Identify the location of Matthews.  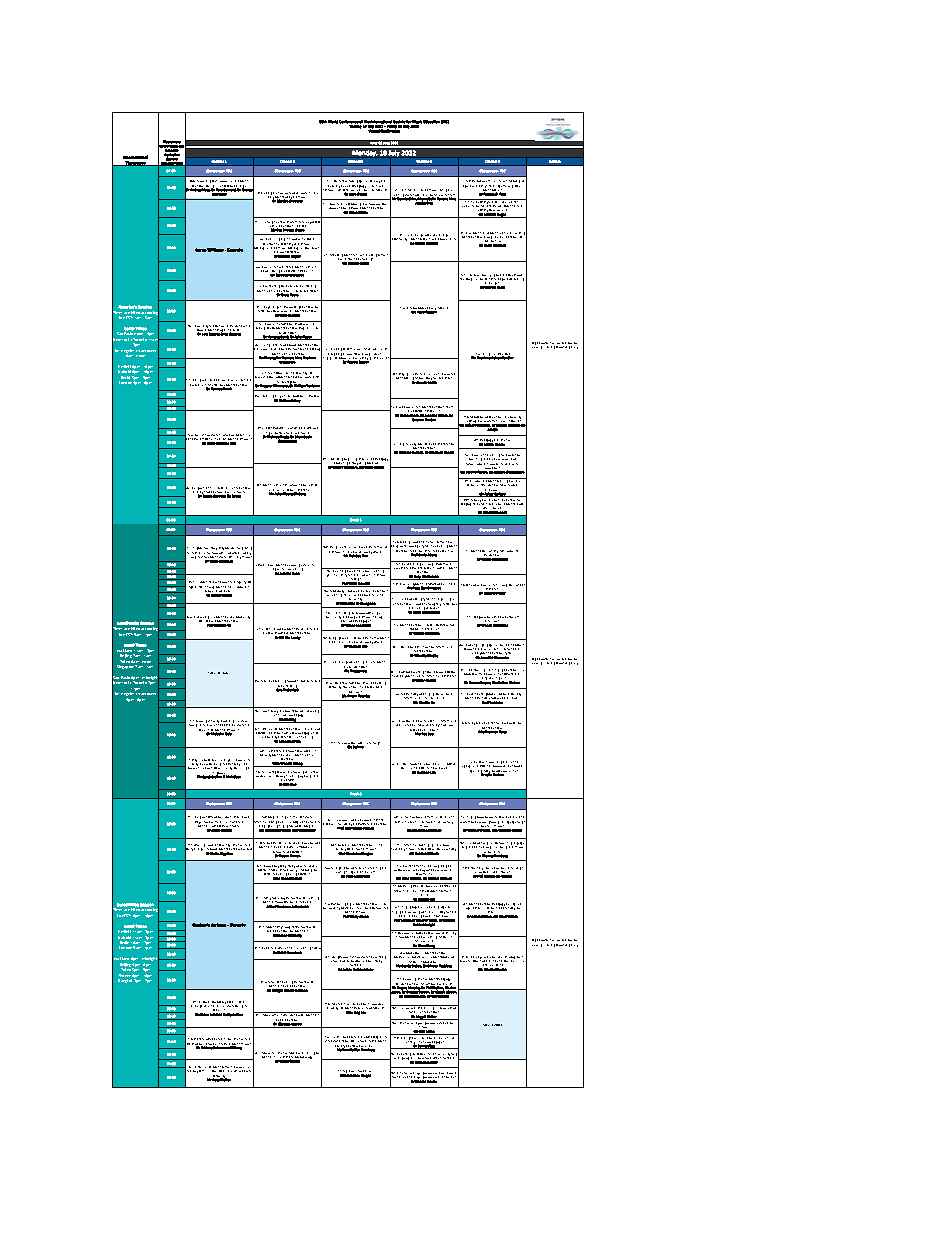
(500, 625).
